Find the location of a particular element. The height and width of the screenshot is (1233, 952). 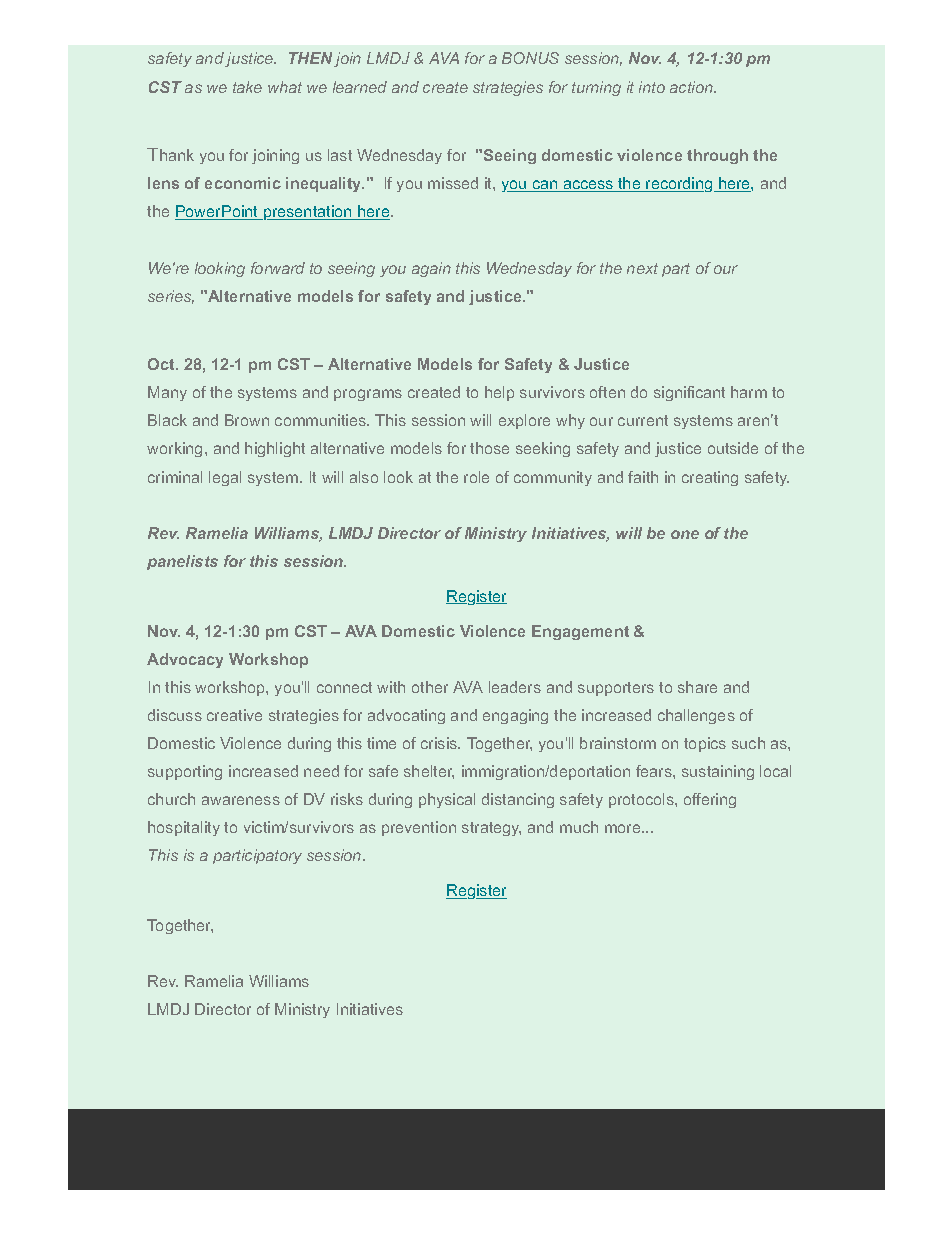

forward is located at coordinates (278, 268).
